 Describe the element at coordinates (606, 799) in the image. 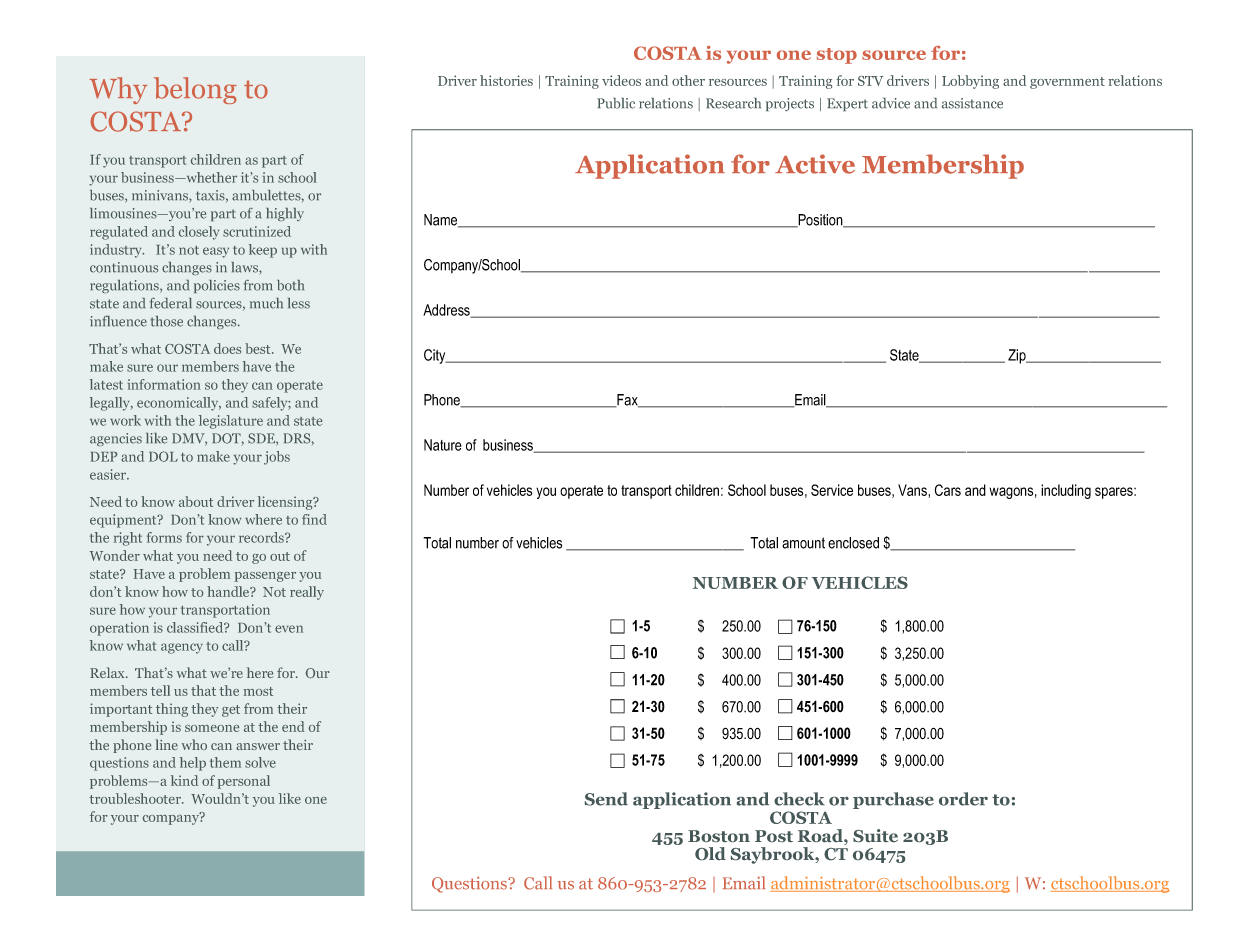

I see `Send` at that location.
